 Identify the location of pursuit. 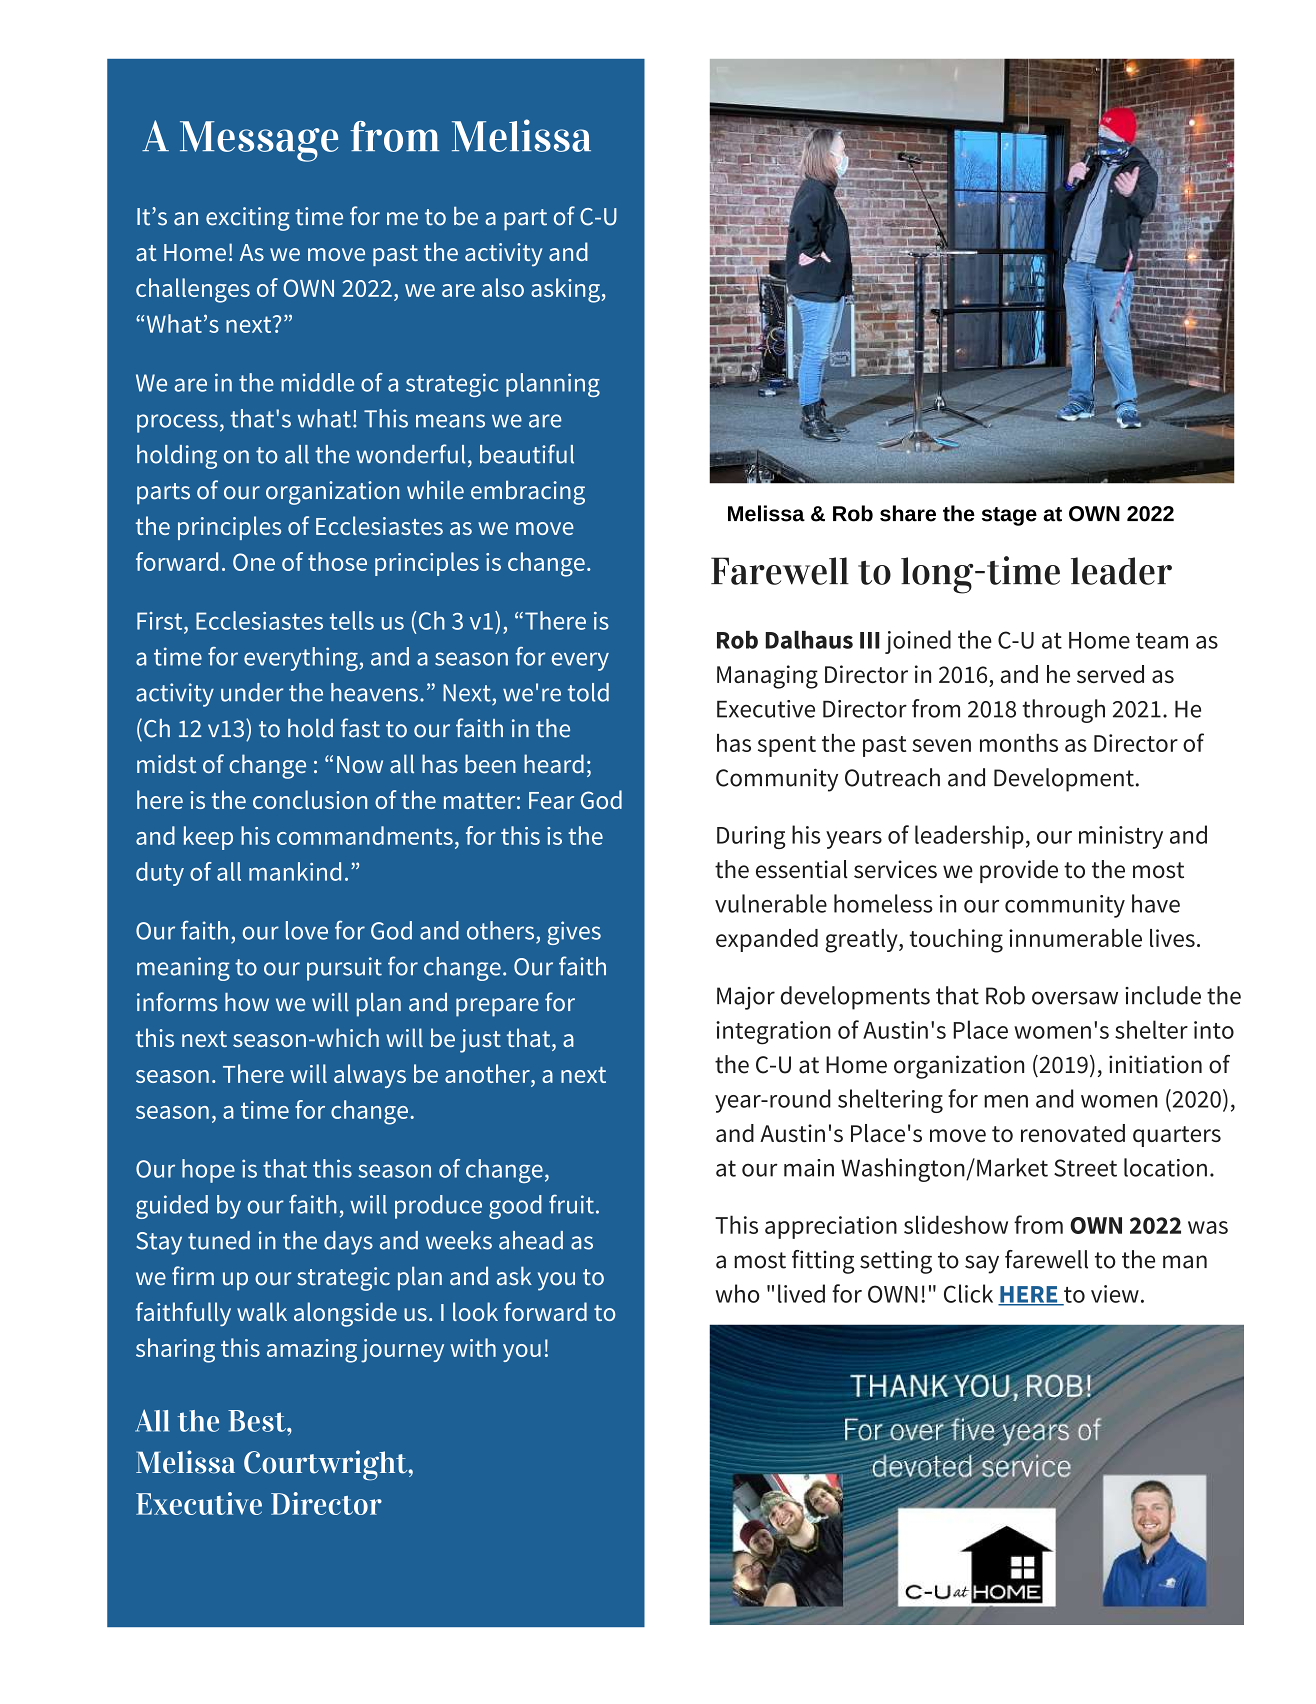
(344, 969).
